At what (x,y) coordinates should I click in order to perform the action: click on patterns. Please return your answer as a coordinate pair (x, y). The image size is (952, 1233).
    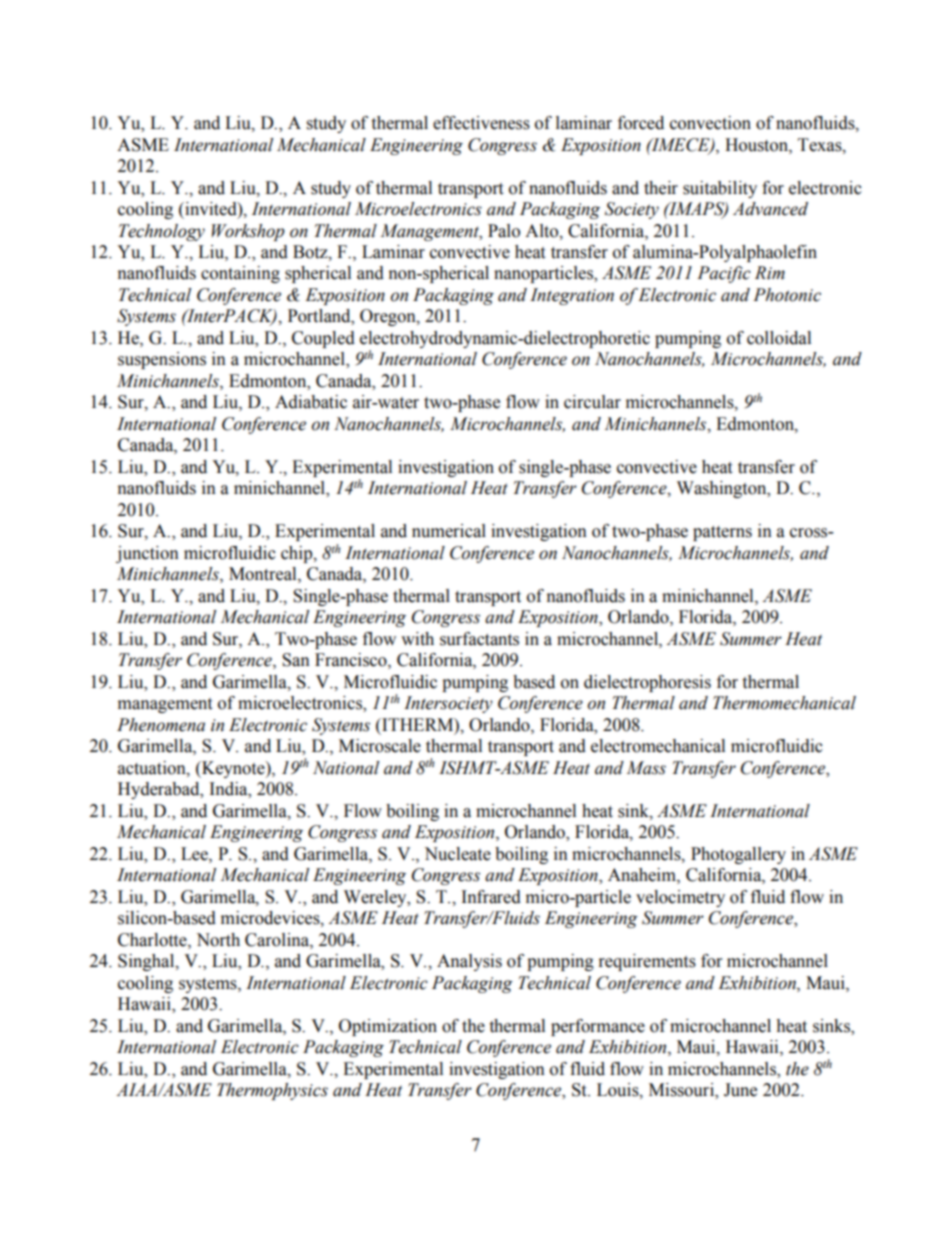
    Looking at the image, I should click on (722, 533).
